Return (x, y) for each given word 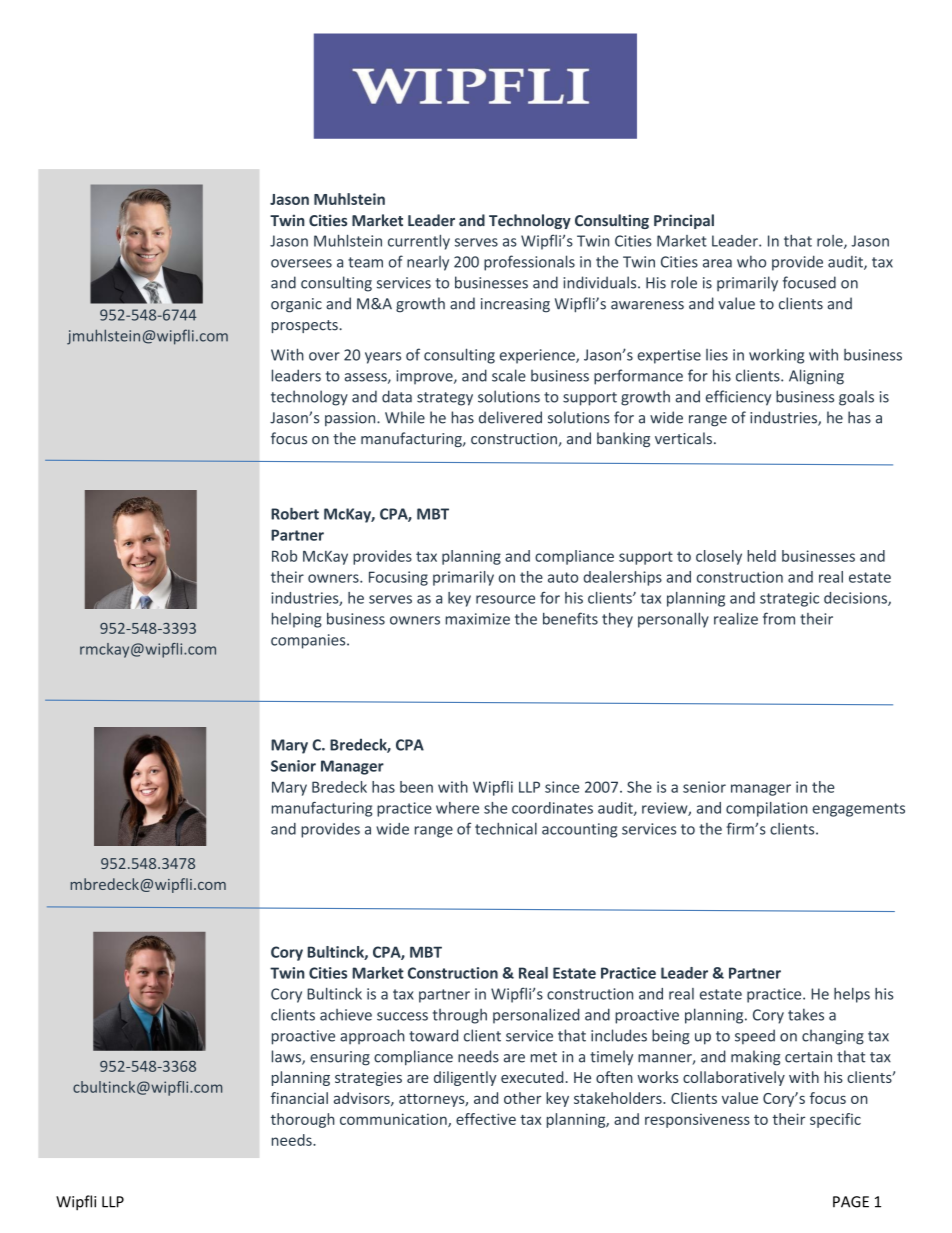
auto (563, 577)
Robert (295, 513)
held (761, 556)
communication (394, 1120)
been (416, 787)
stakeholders (619, 1098)
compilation (766, 809)
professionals (529, 263)
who (751, 261)
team (365, 262)
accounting (579, 830)
